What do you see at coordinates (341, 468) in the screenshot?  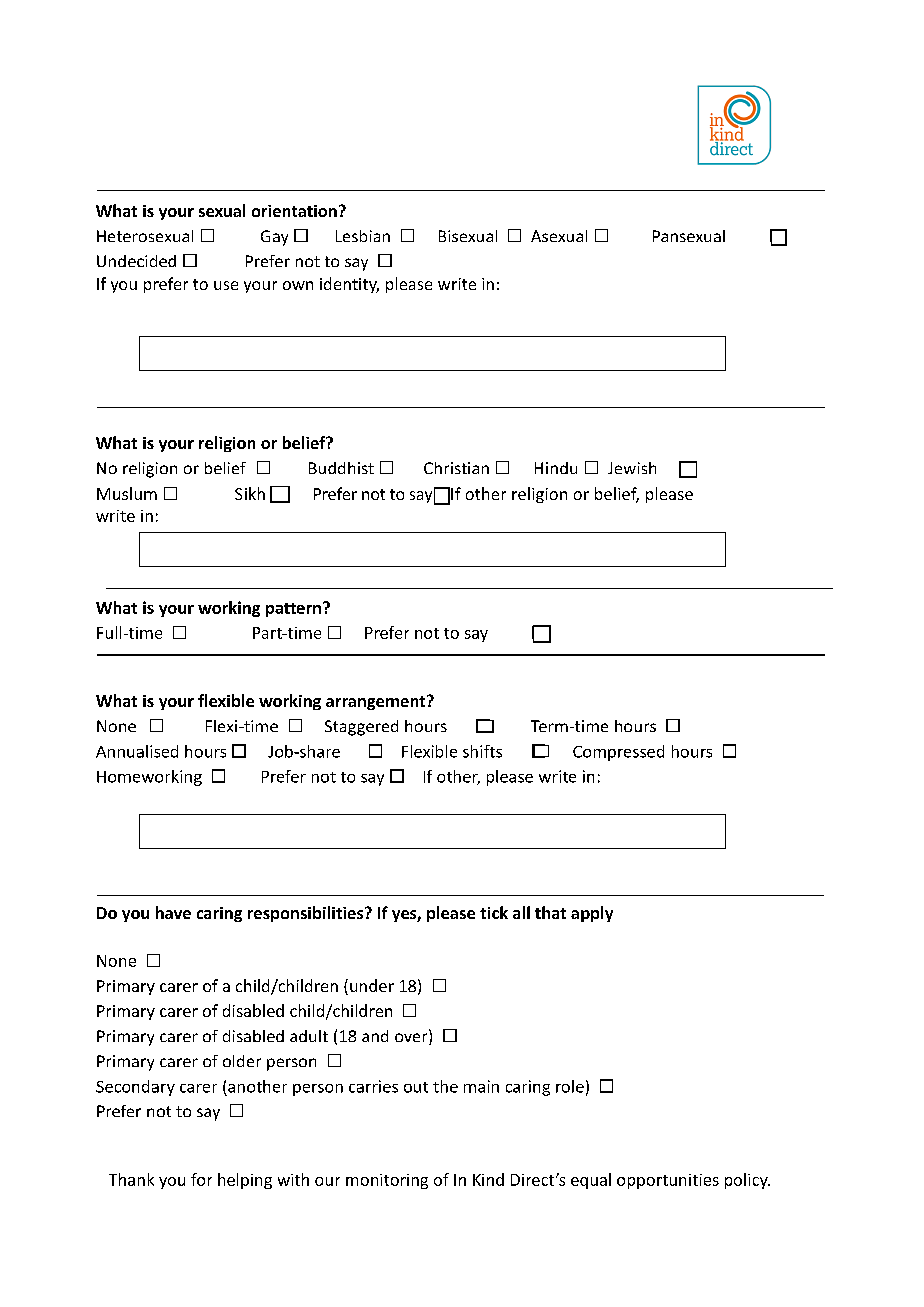 I see `Buddhist` at bounding box center [341, 468].
